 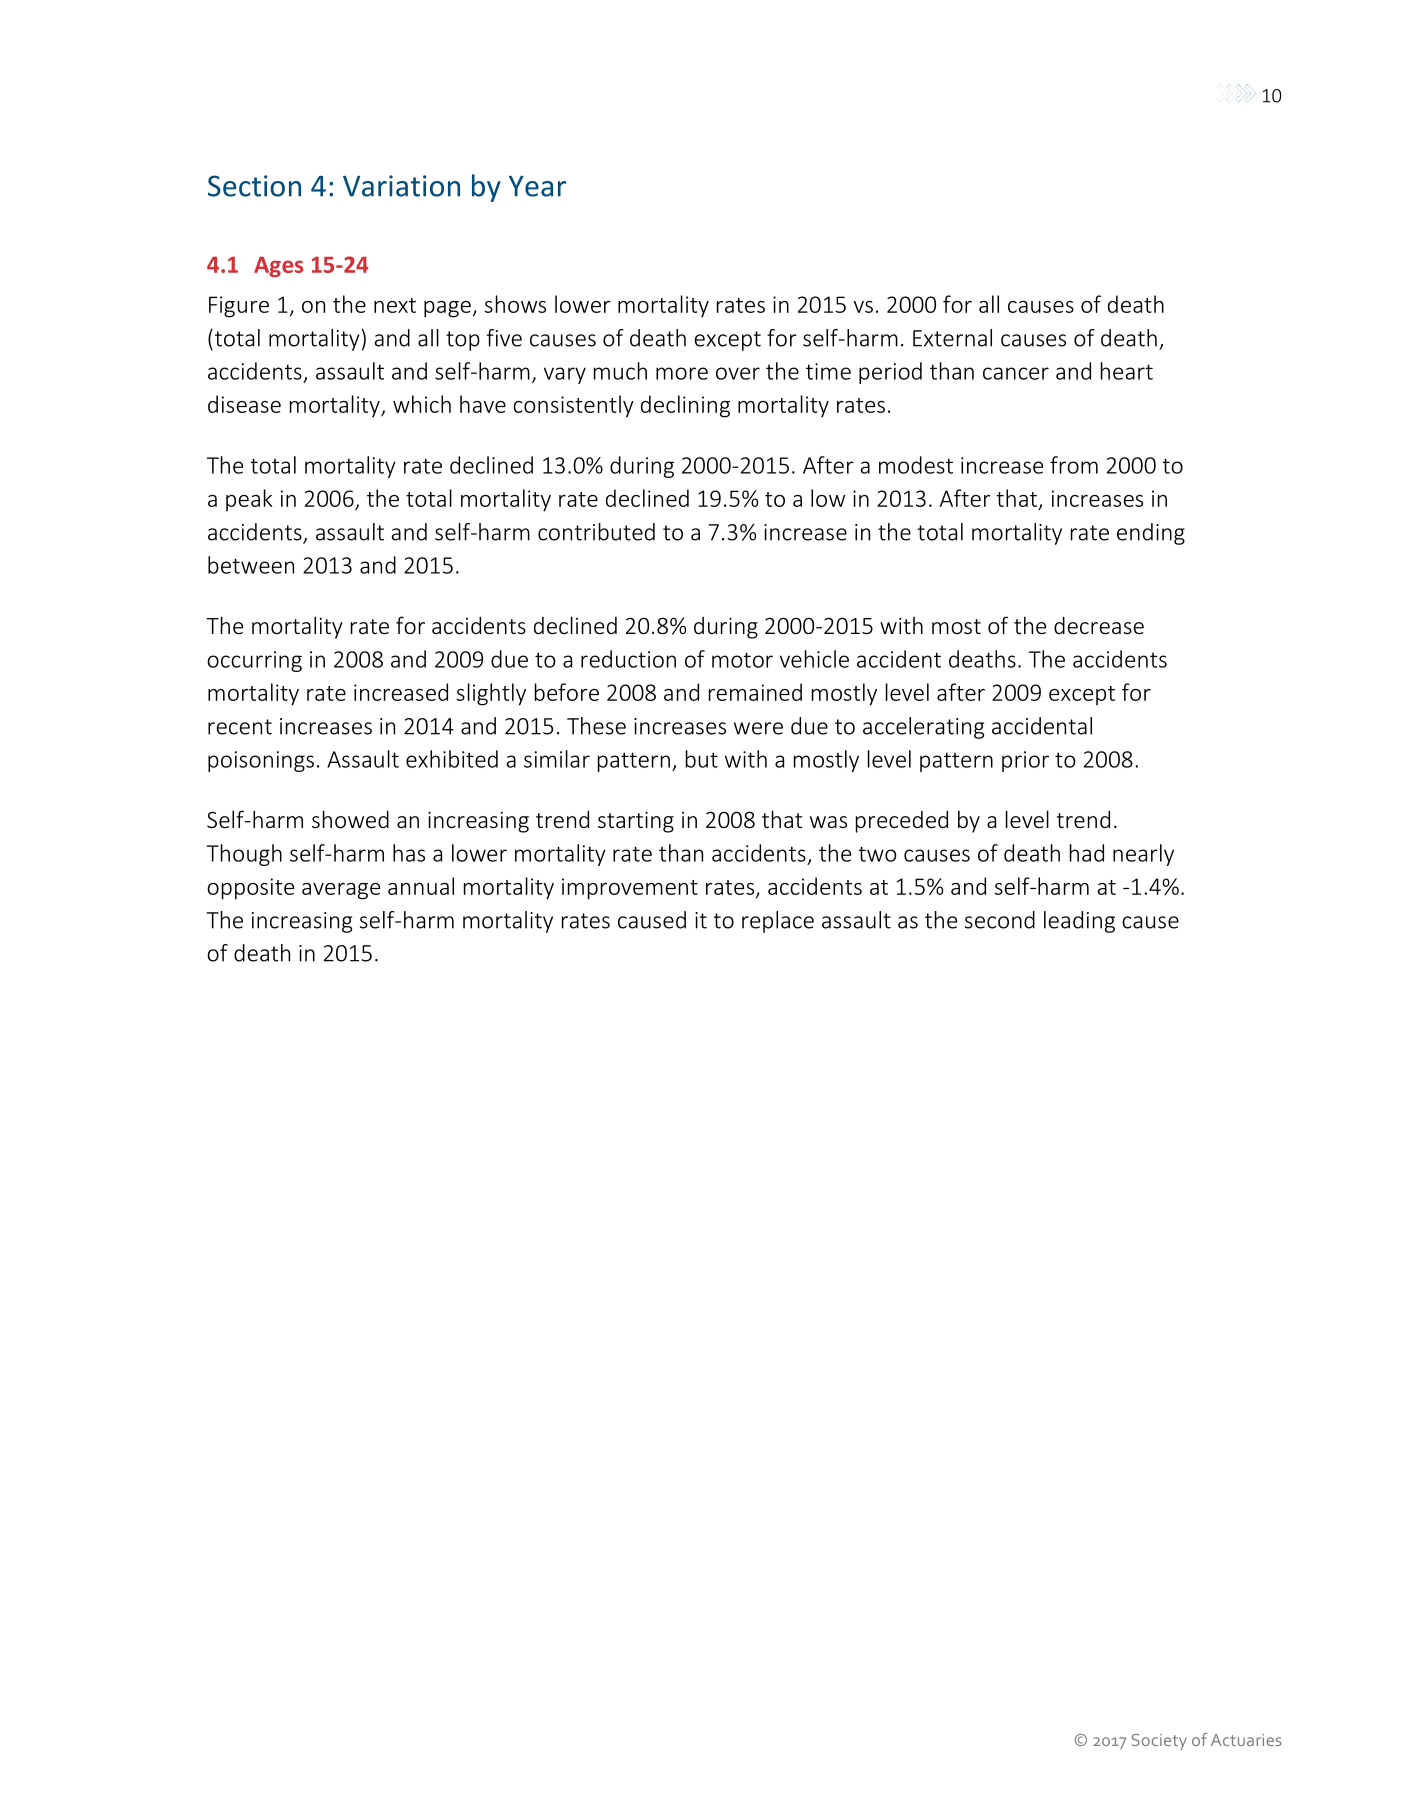 I want to click on annual, so click(x=421, y=886).
